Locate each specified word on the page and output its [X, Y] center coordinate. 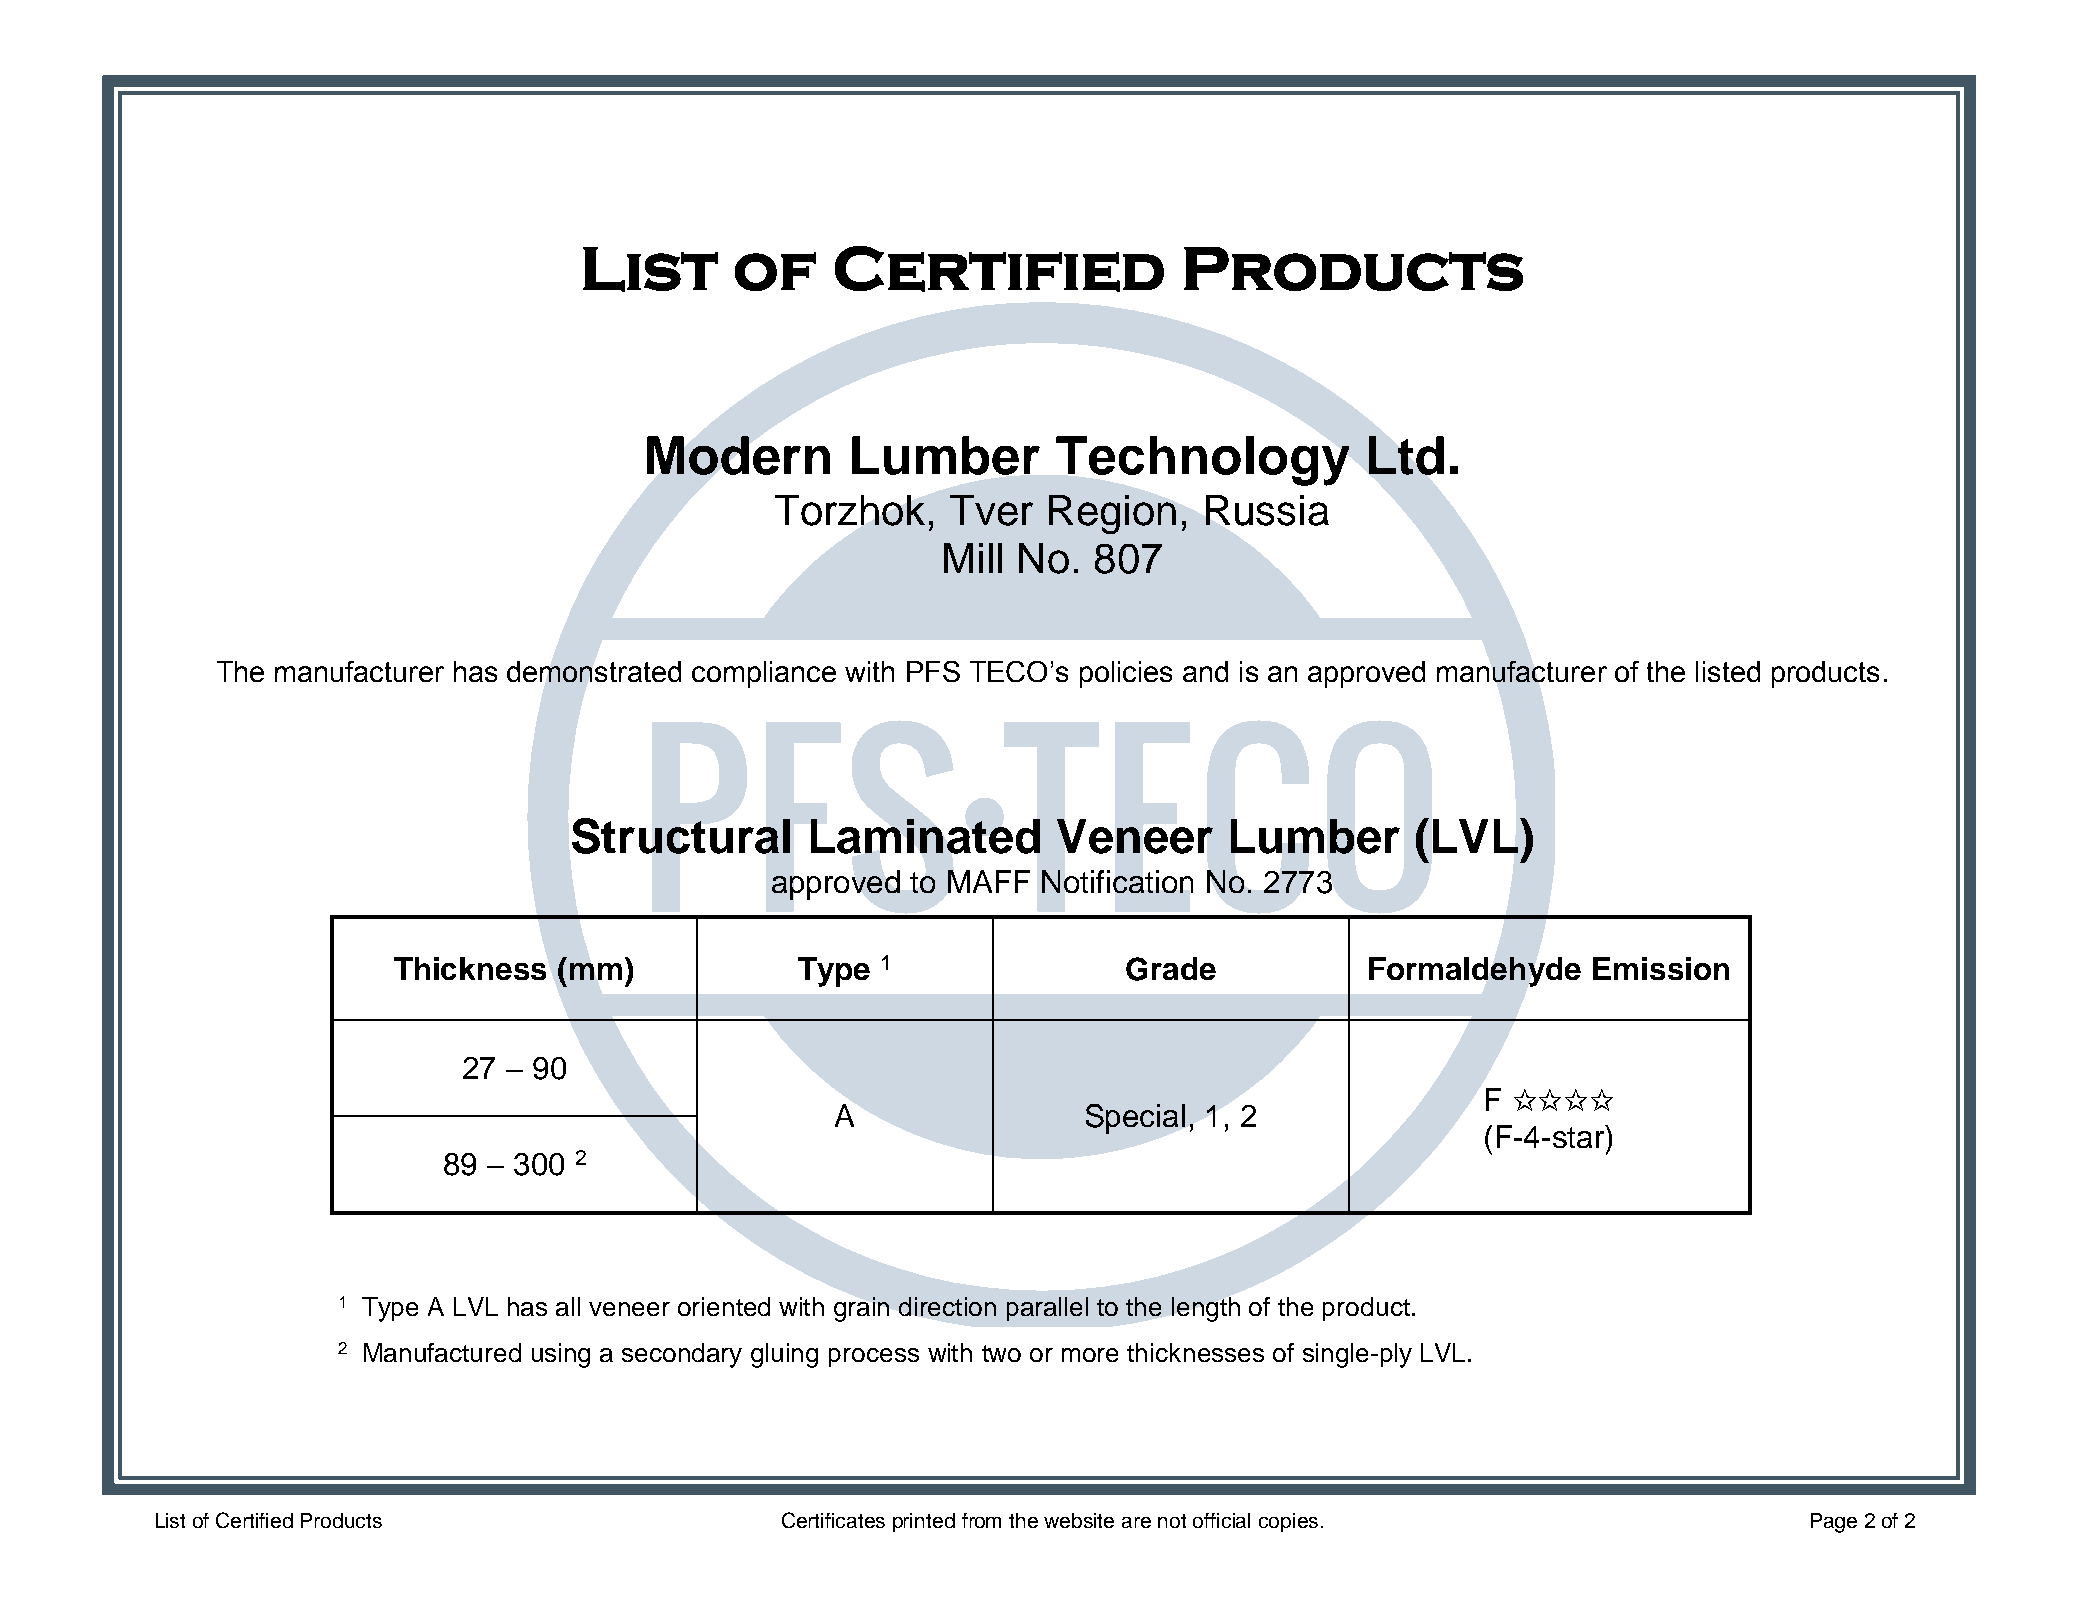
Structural [681, 836]
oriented [724, 1306]
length [1206, 1309]
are [1136, 1522]
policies [1126, 674]
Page [1834, 1523]
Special [1135, 1119]
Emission [1661, 968]
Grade [1171, 969]
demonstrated [594, 671]
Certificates [833, 1520]
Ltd [1406, 455]
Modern [738, 455]
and [1205, 671]
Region [1112, 514]
